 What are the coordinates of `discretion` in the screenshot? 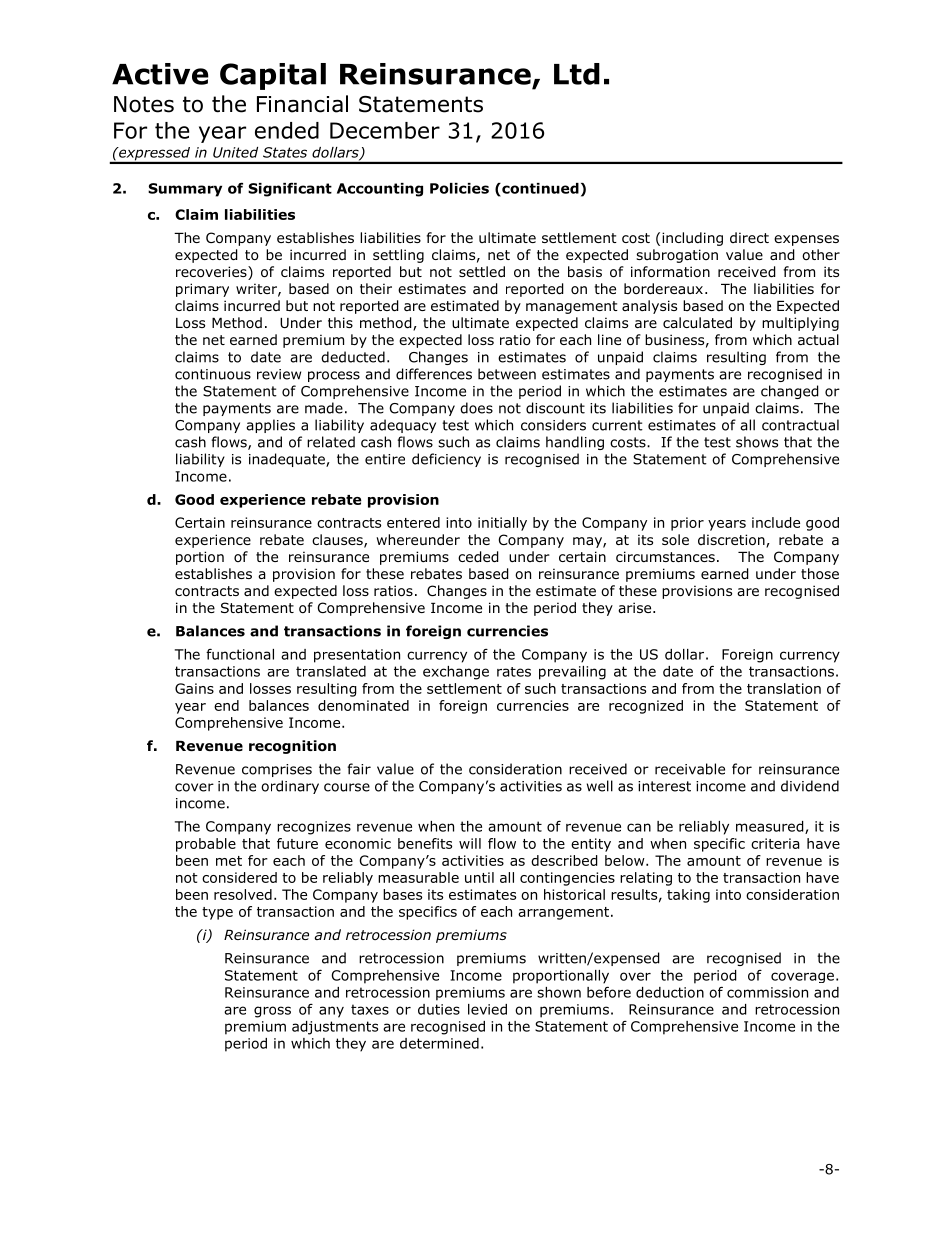 It's located at (732, 541).
